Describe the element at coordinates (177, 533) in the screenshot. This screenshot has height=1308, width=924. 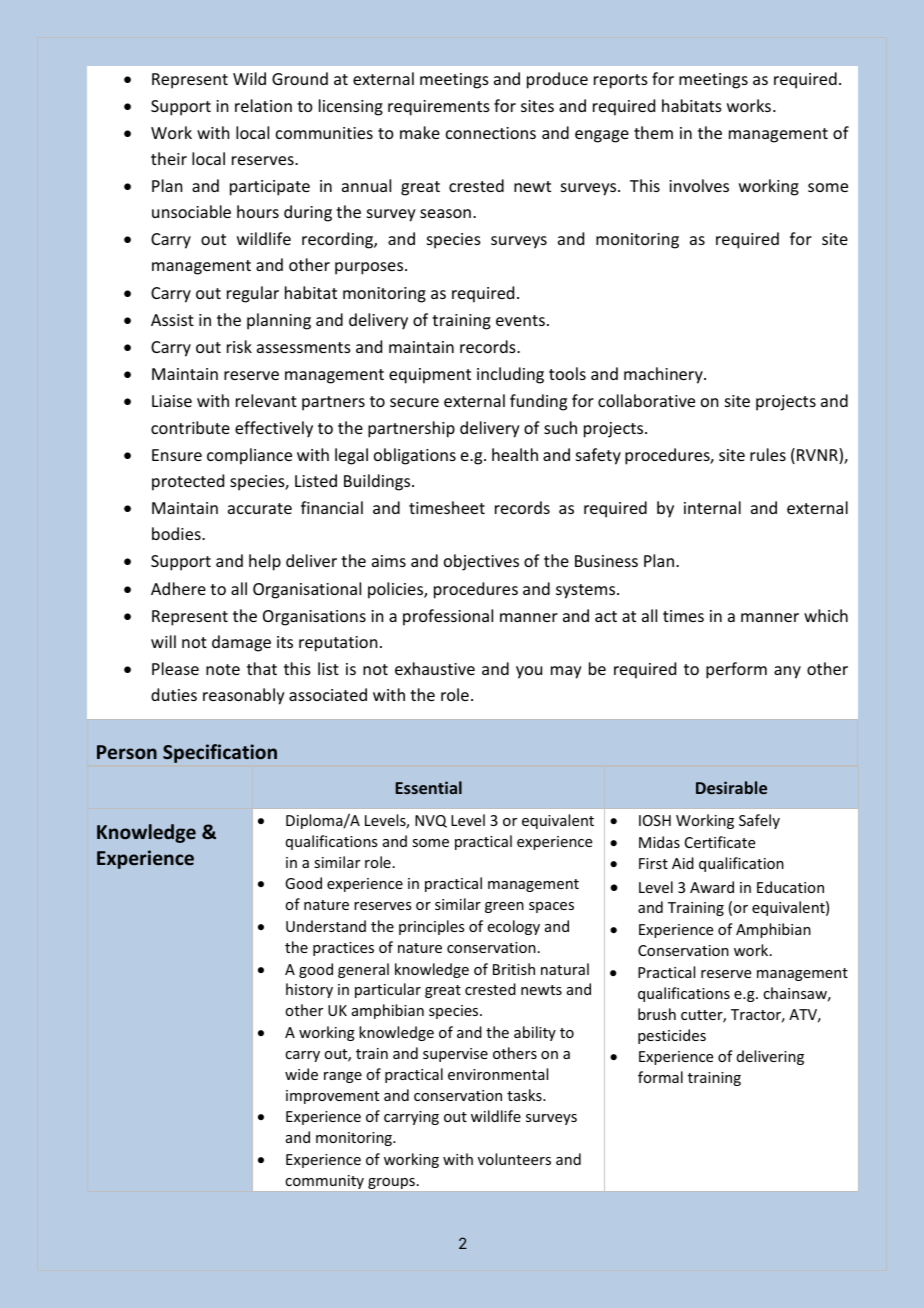
I see `bodies` at that location.
